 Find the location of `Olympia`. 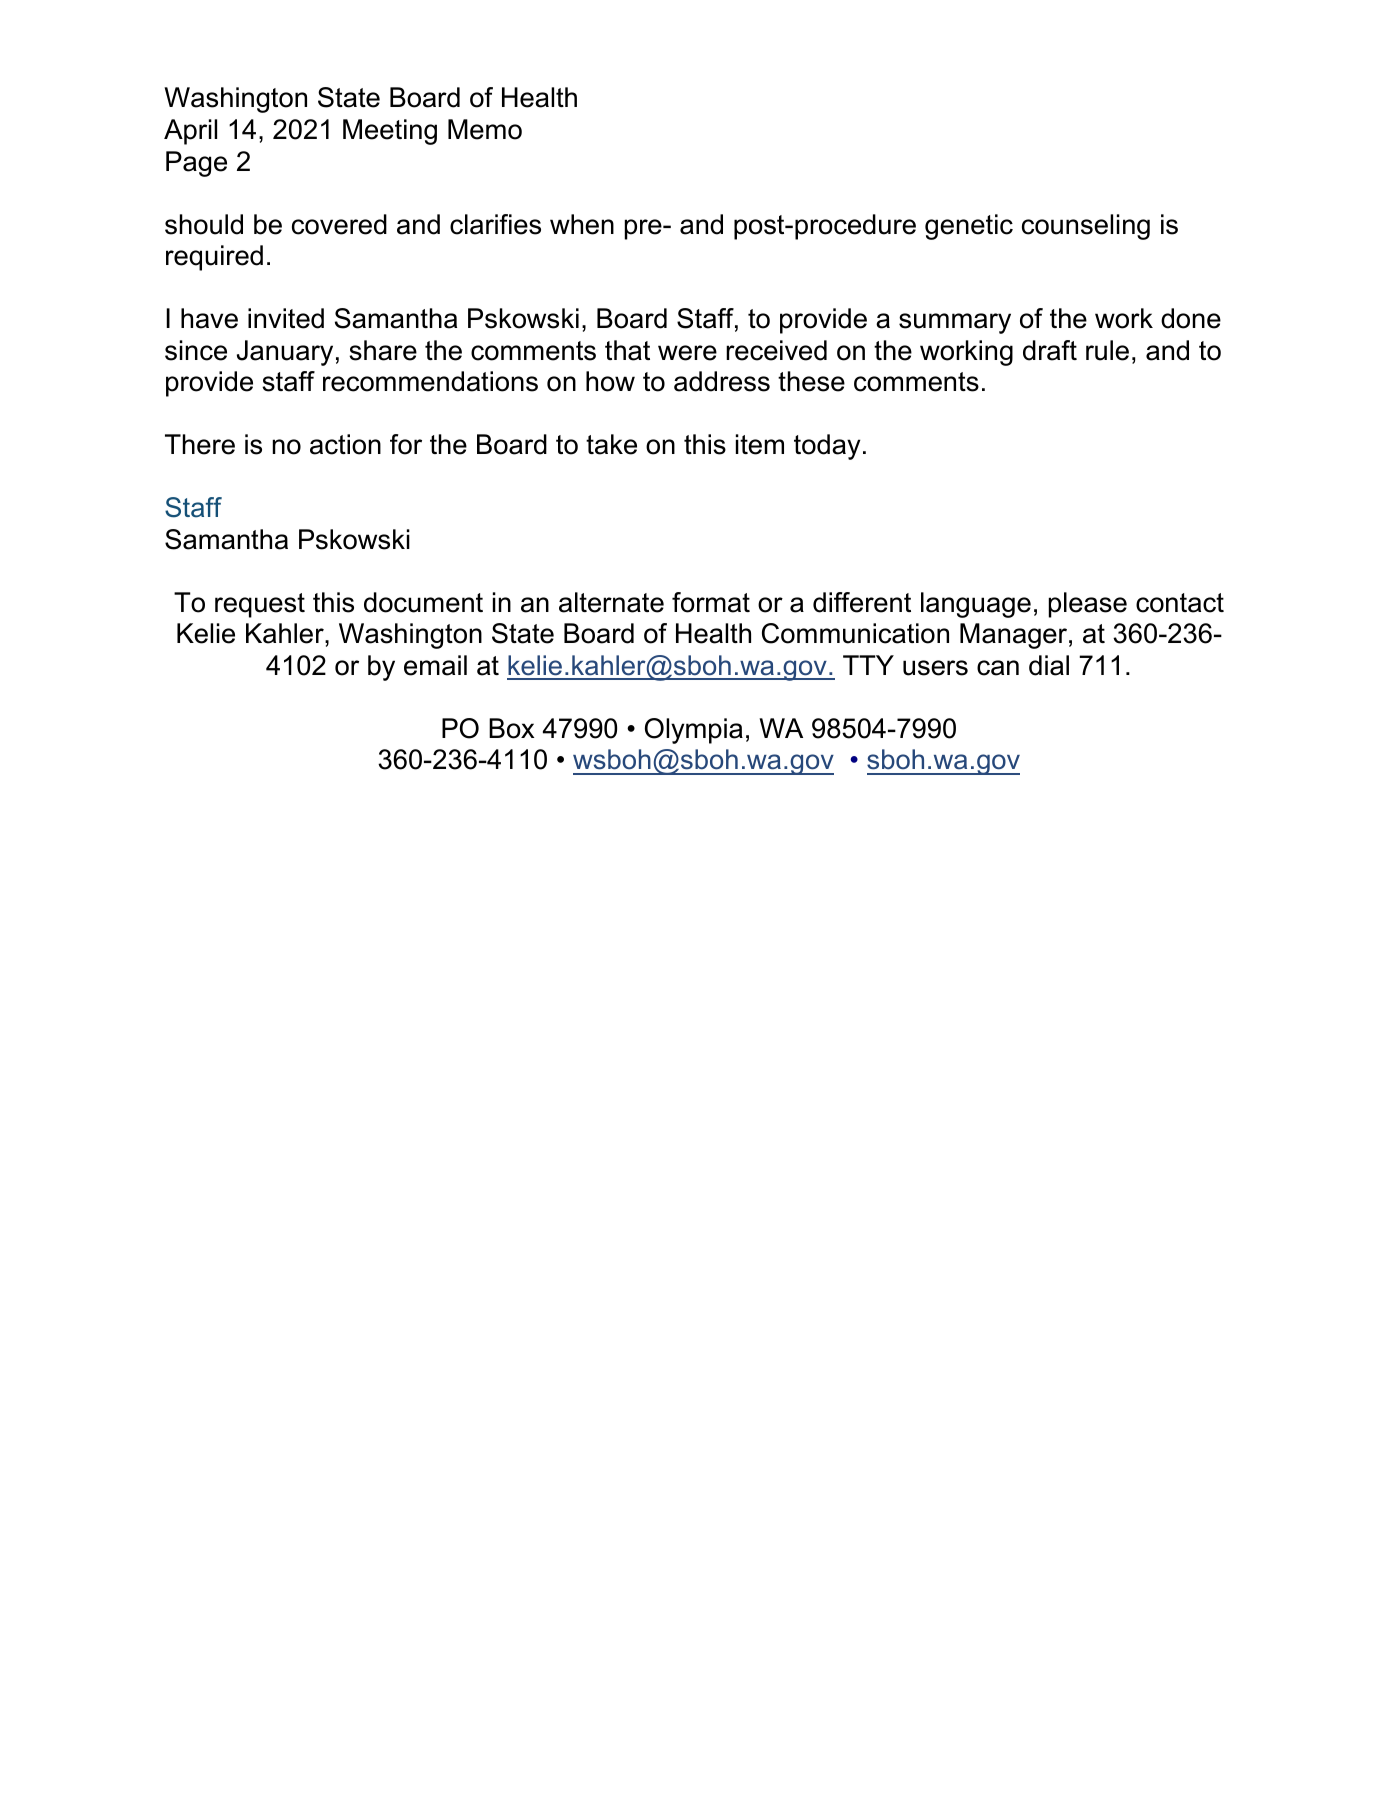

Olympia is located at coordinates (694, 731).
